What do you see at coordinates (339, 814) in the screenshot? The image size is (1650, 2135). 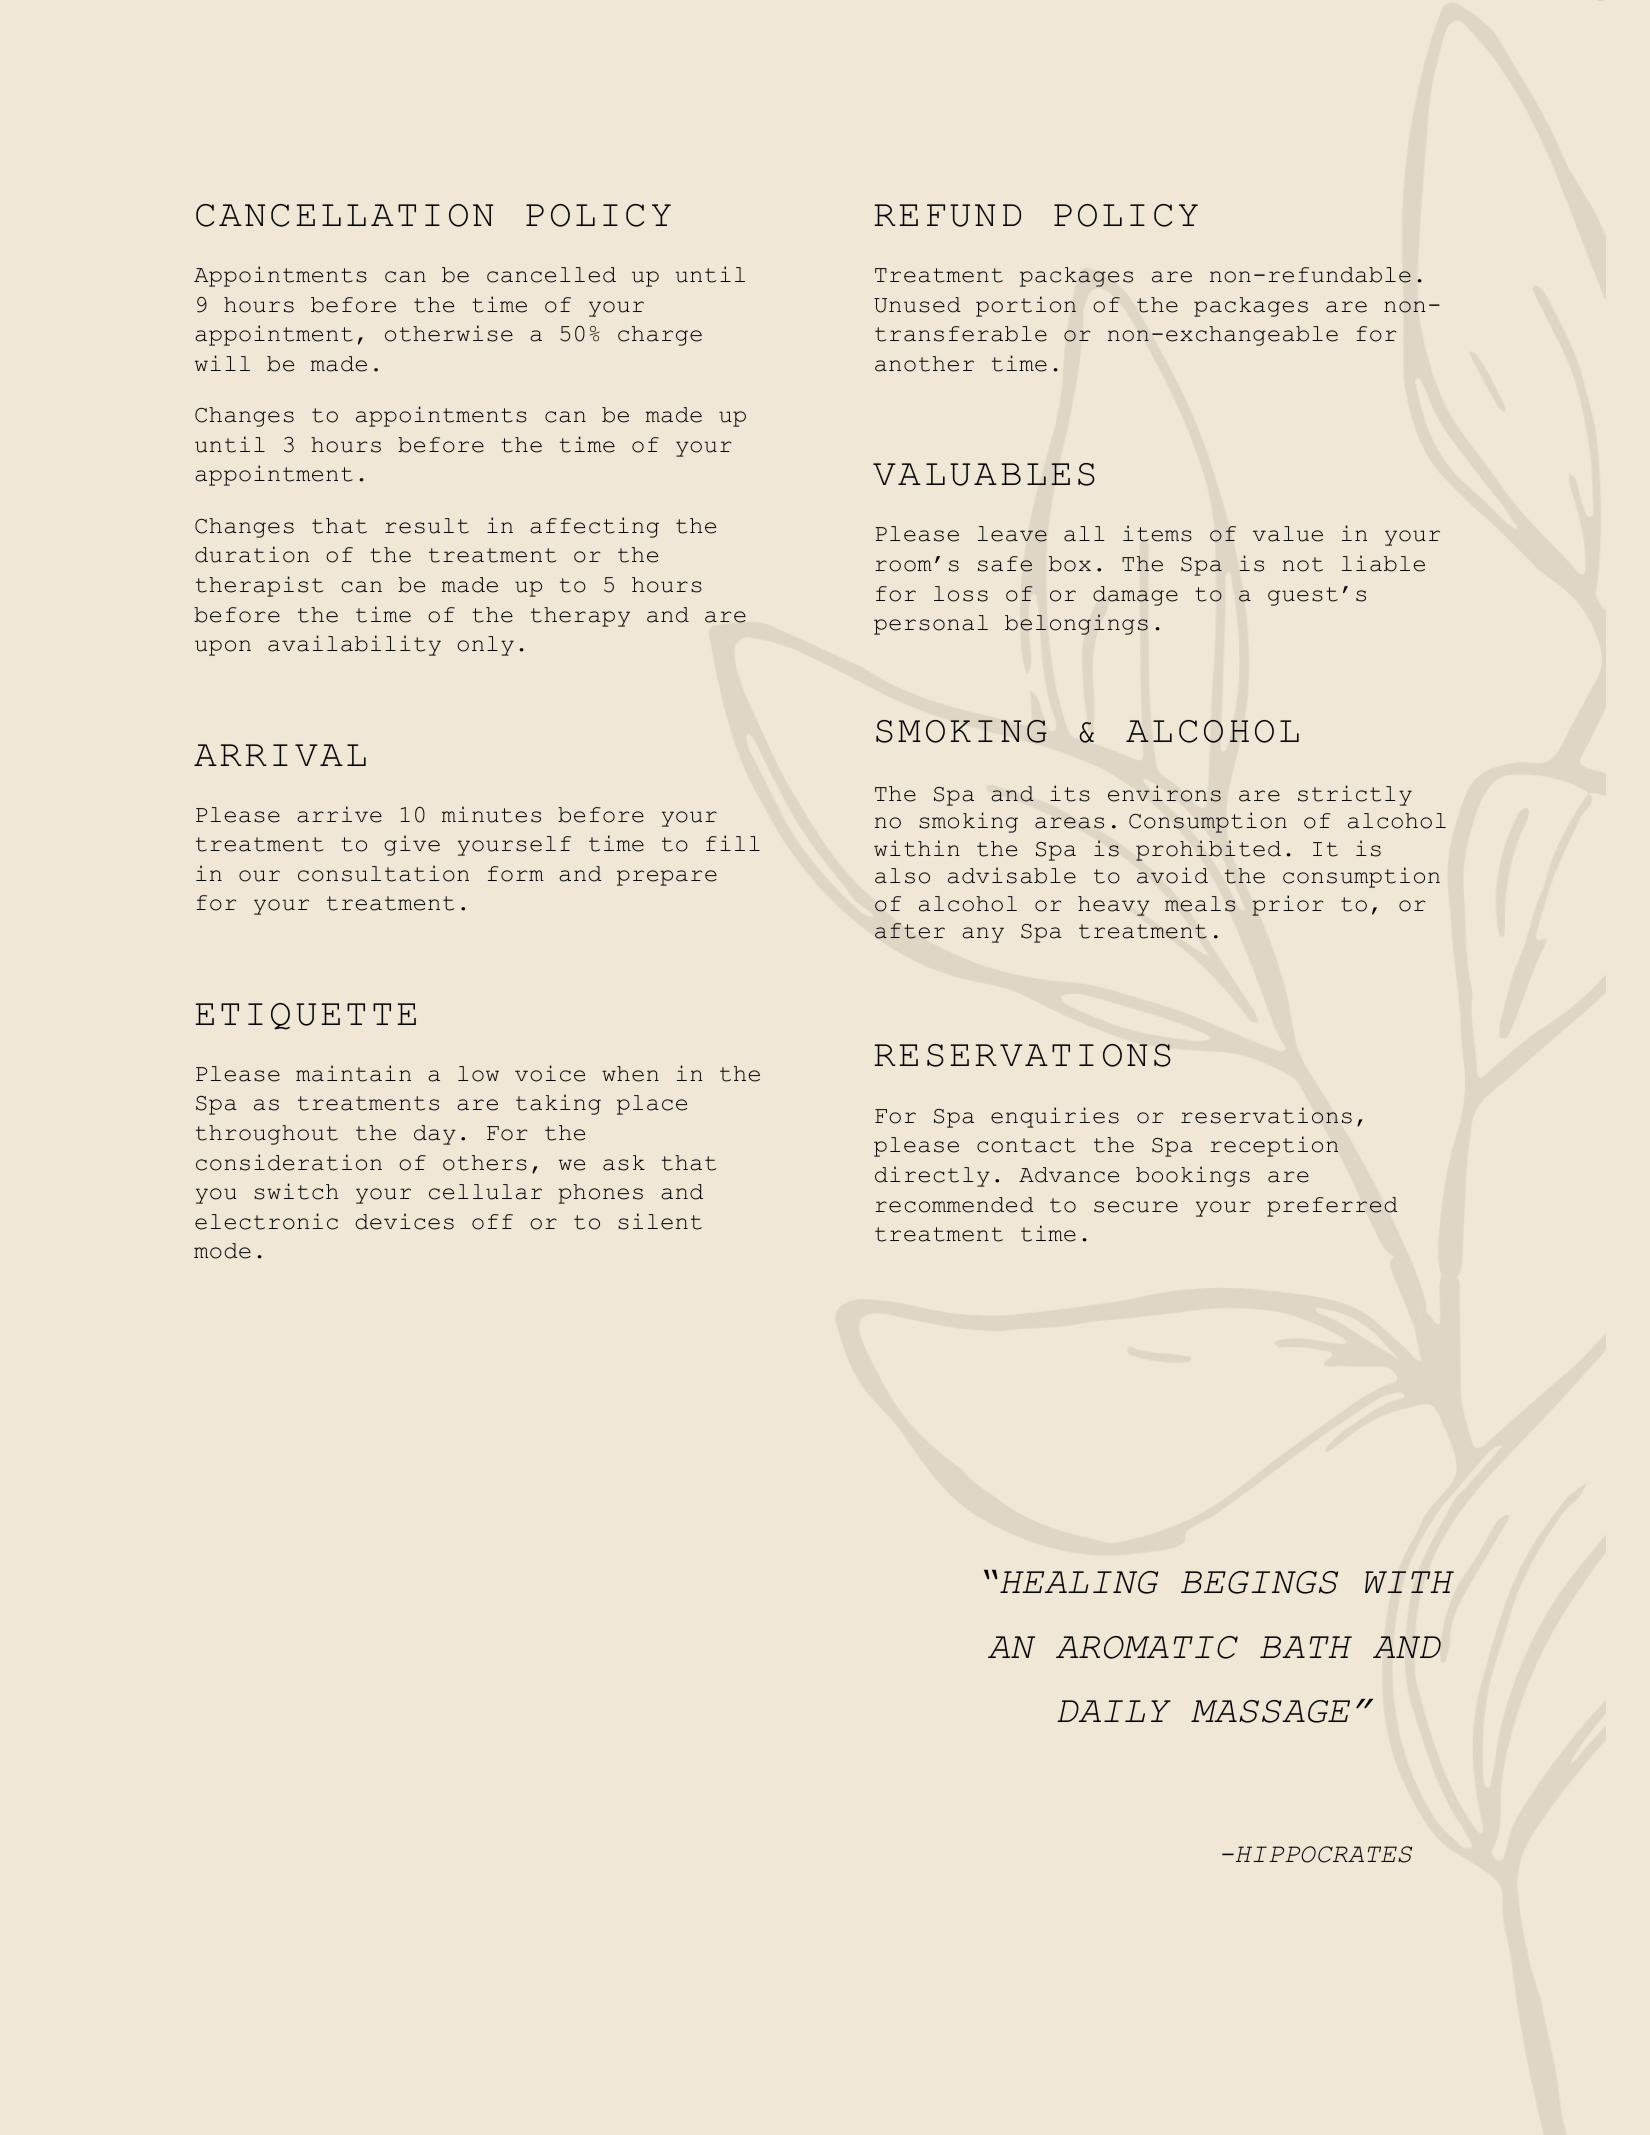 I see `arrive` at bounding box center [339, 814].
